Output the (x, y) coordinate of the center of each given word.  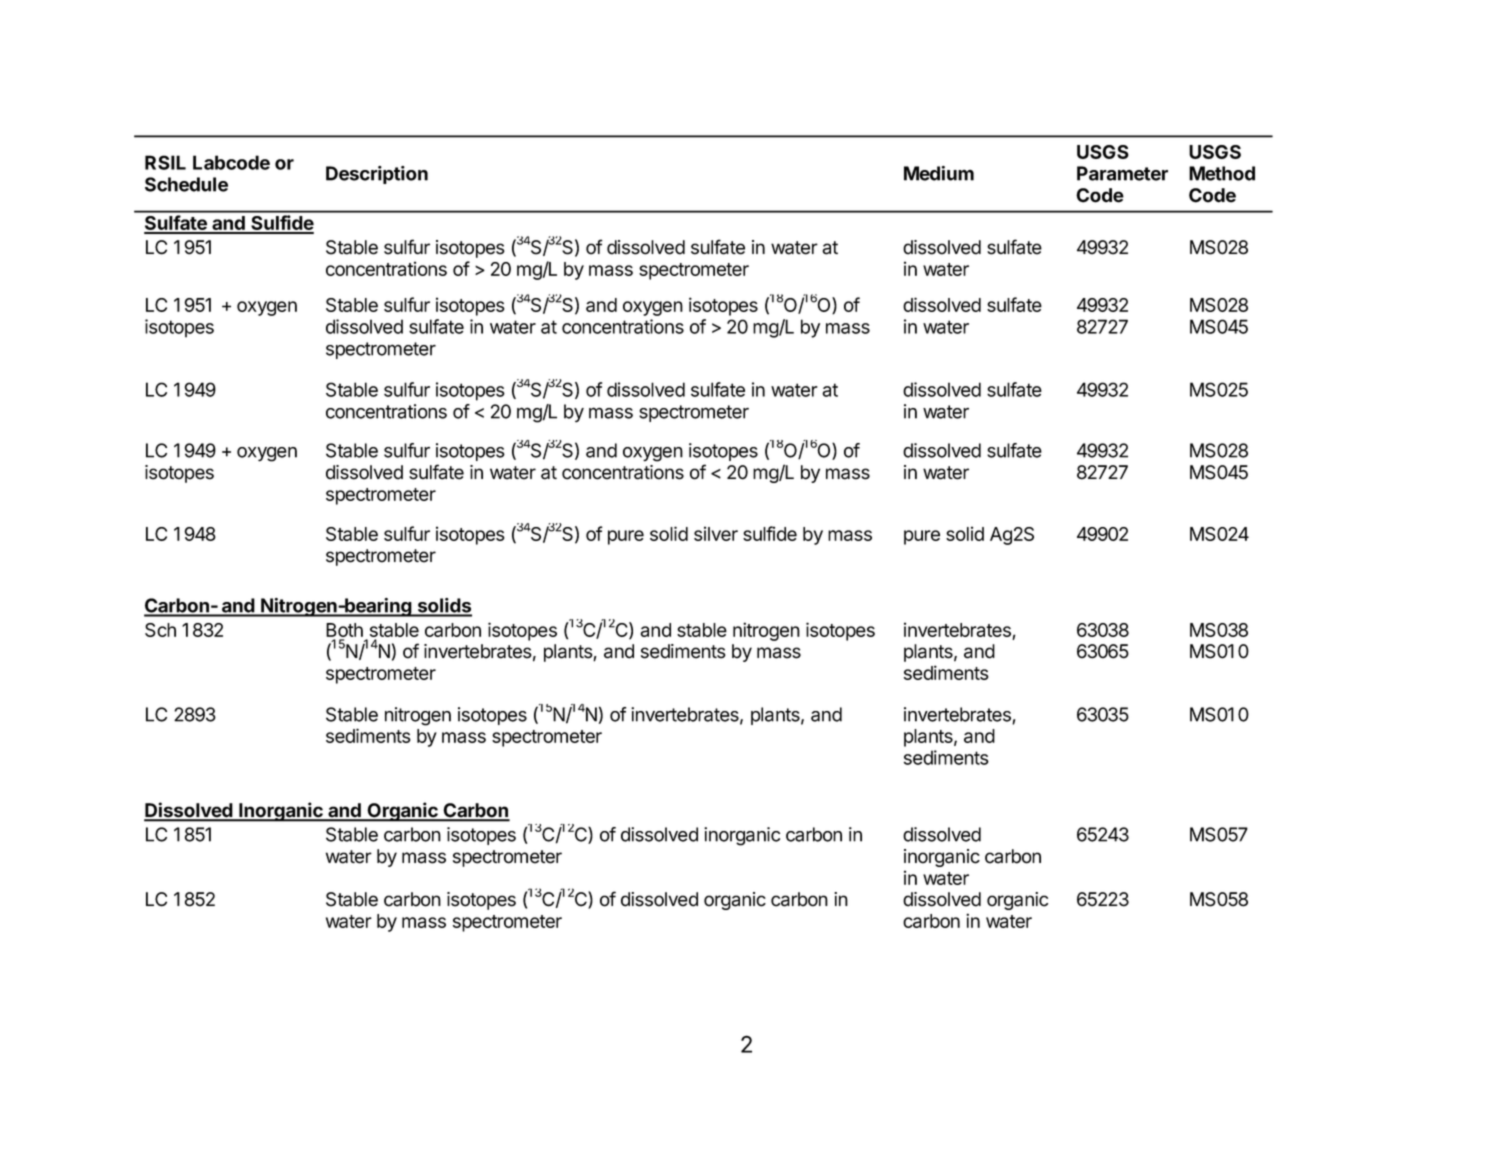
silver (716, 533)
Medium (939, 173)
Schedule (186, 184)
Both (344, 630)
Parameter (1122, 173)
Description (377, 175)
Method (1222, 173)
